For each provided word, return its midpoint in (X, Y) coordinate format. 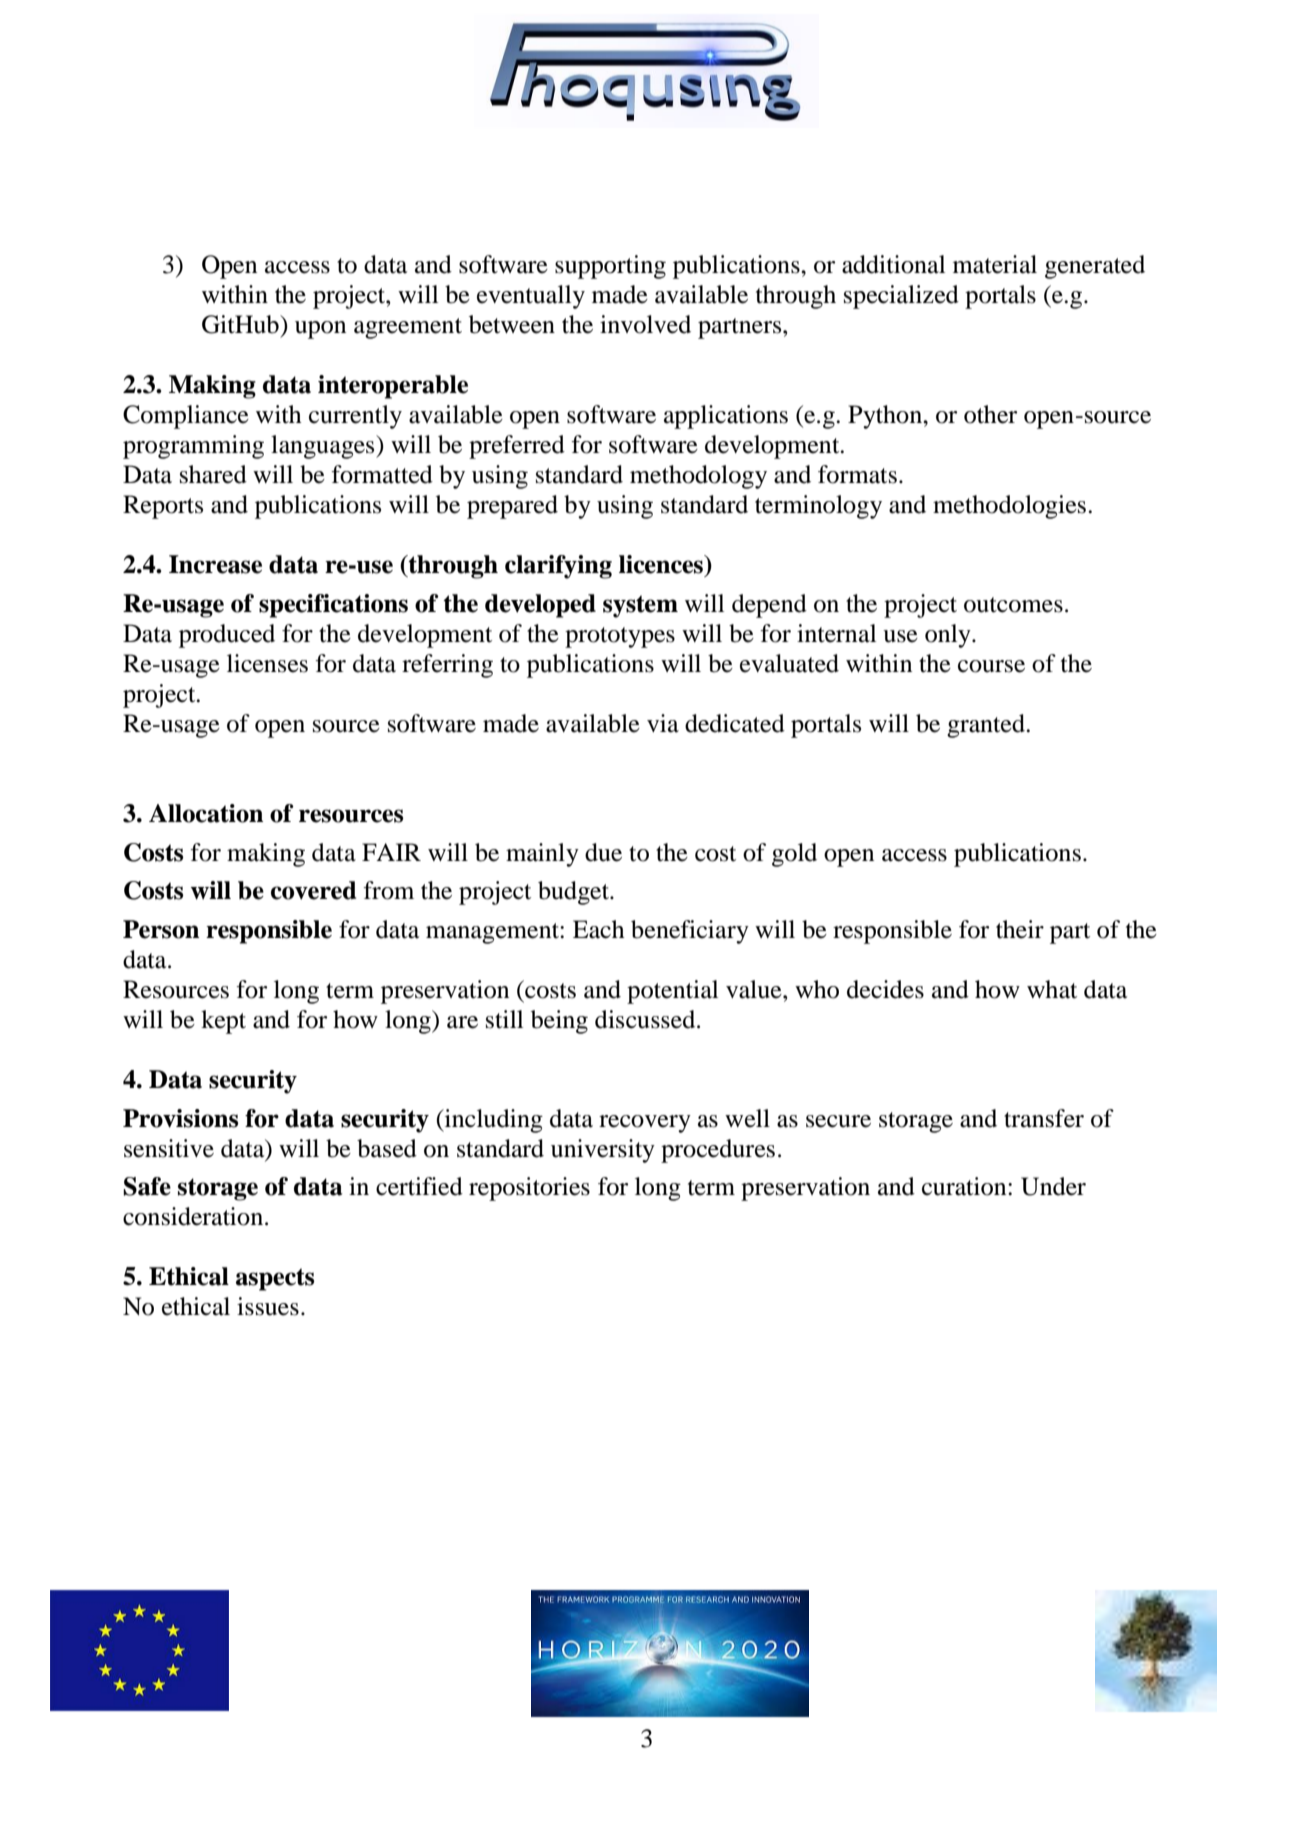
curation (965, 1186)
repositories (529, 1189)
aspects (275, 1279)
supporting (610, 267)
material (995, 264)
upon (320, 330)
